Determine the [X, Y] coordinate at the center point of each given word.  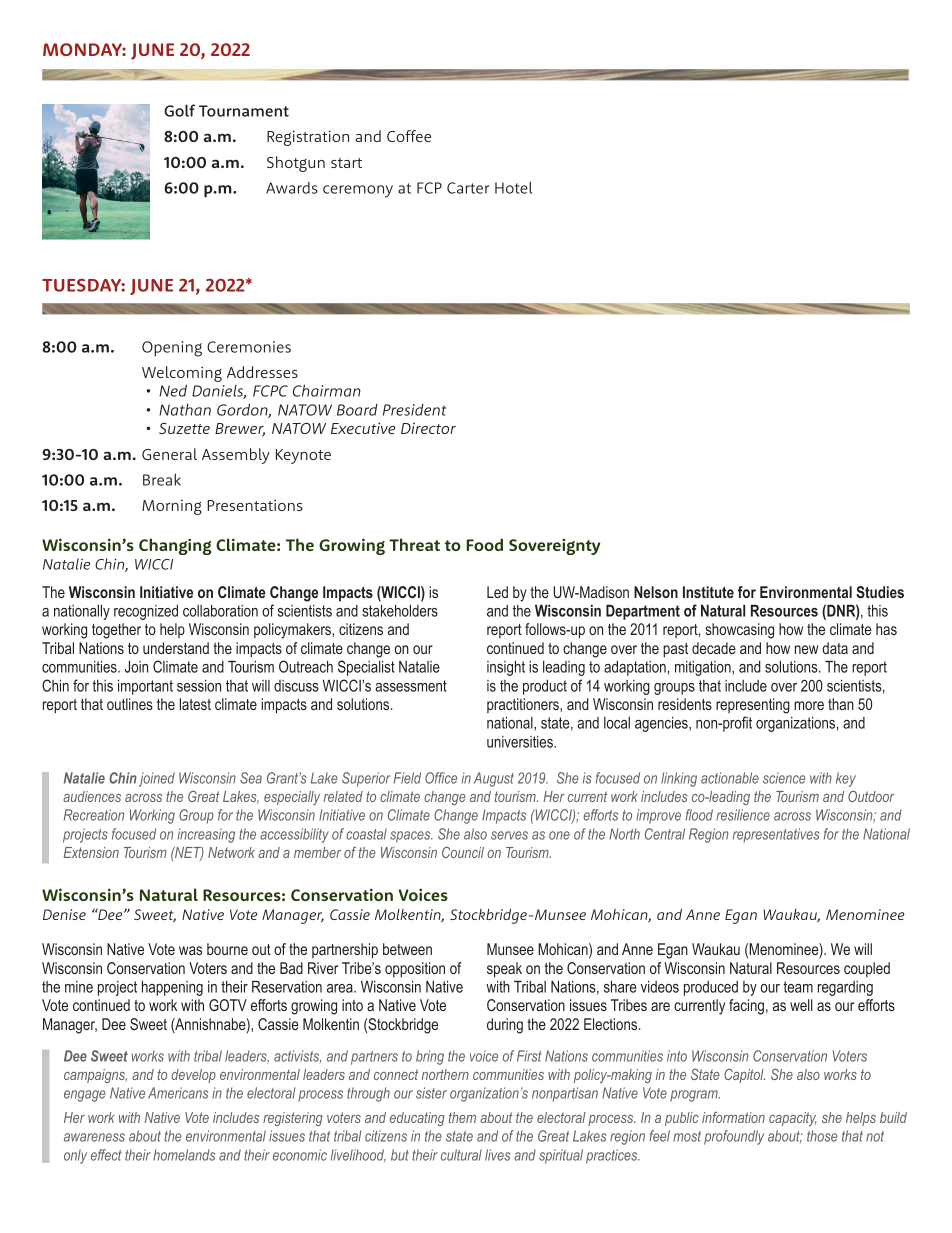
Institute [708, 592]
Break [162, 479]
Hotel [513, 187]
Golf [179, 110]
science [784, 778]
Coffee [409, 136]
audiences [92, 796]
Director [428, 428]
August [494, 779]
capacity [793, 1119]
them [462, 1117]
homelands [184, 1155]
